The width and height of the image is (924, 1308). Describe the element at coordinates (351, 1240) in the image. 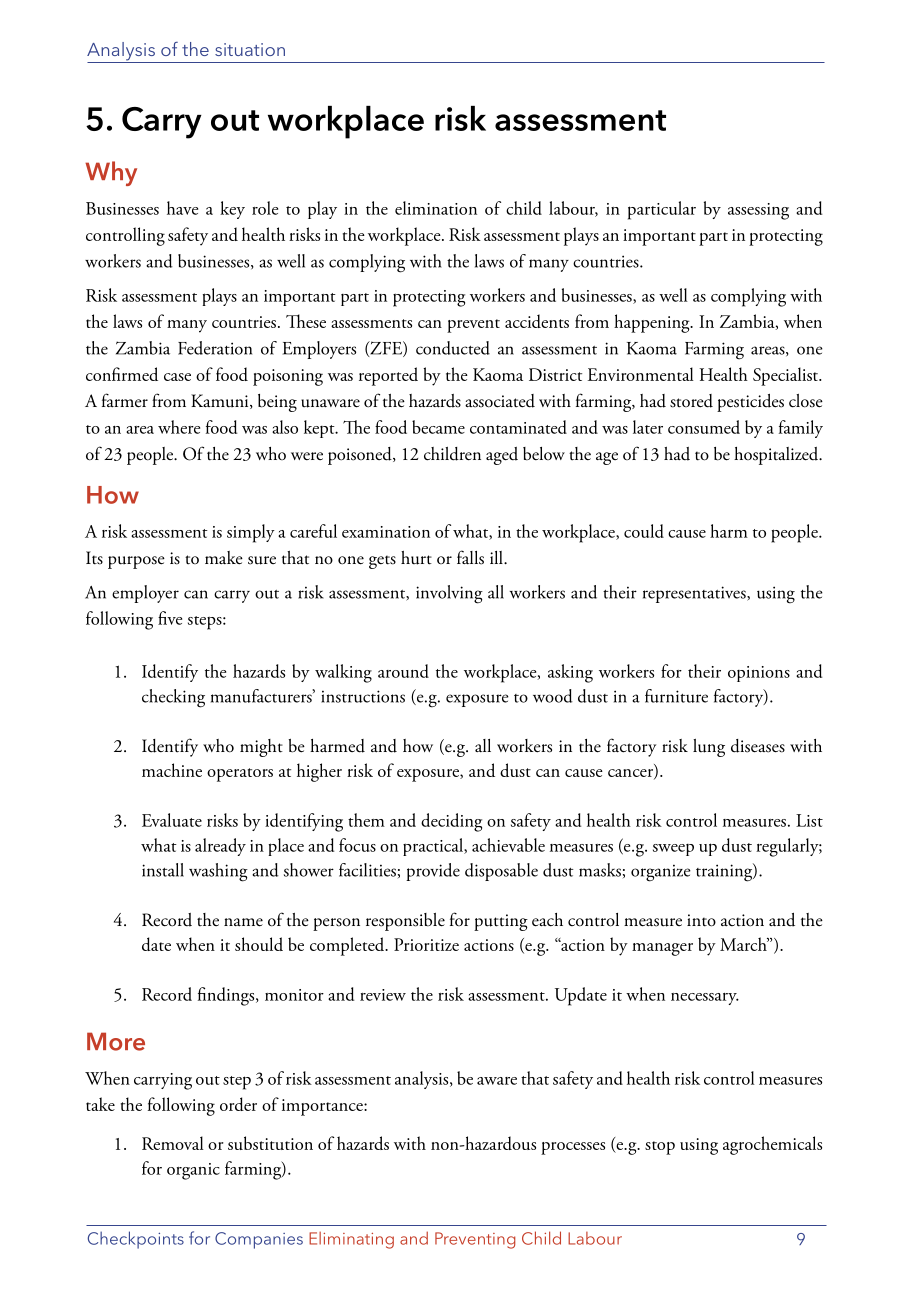

I see `Eliminating` at that location.
